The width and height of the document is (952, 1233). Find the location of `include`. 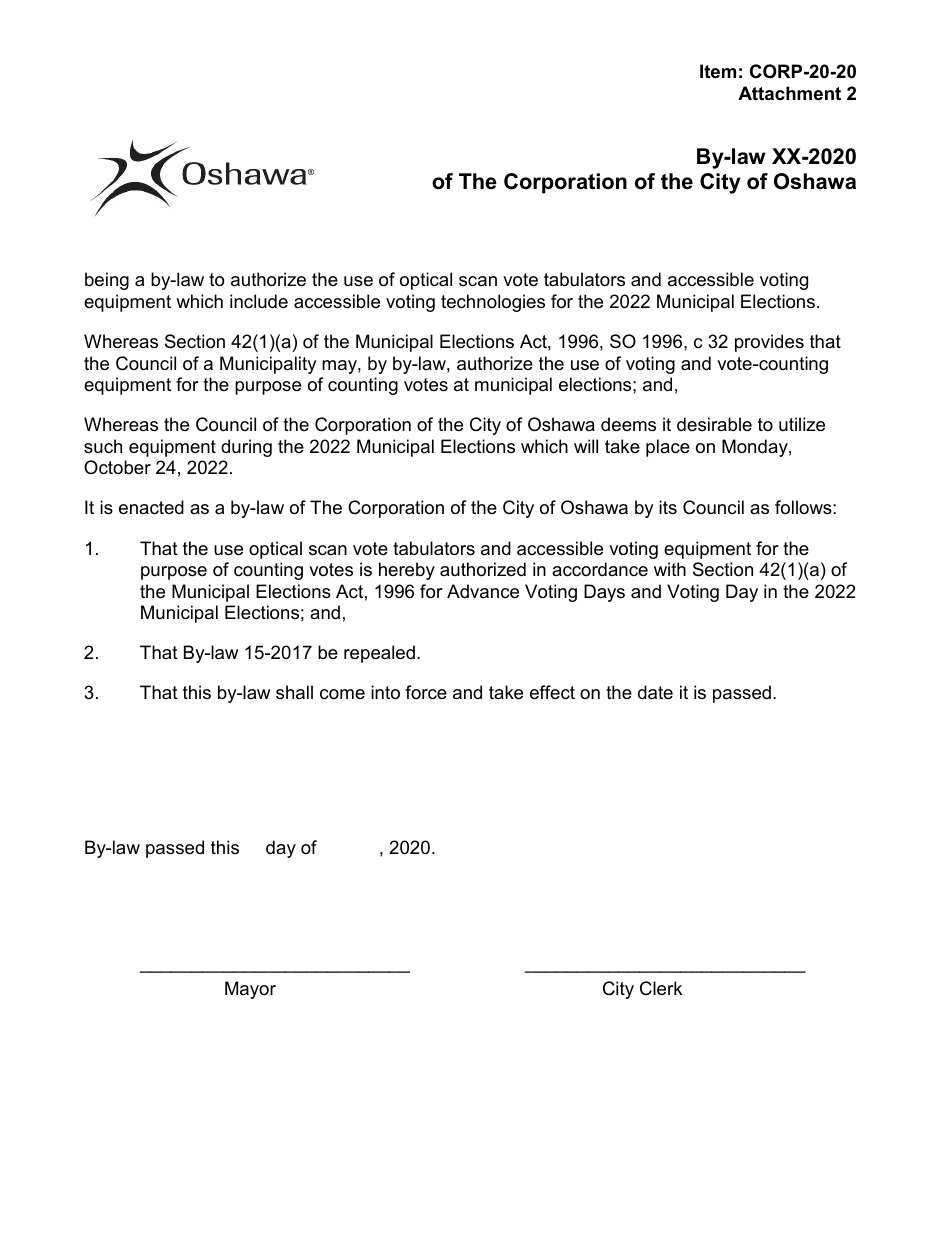

include is located at coordinates (259, 301).
